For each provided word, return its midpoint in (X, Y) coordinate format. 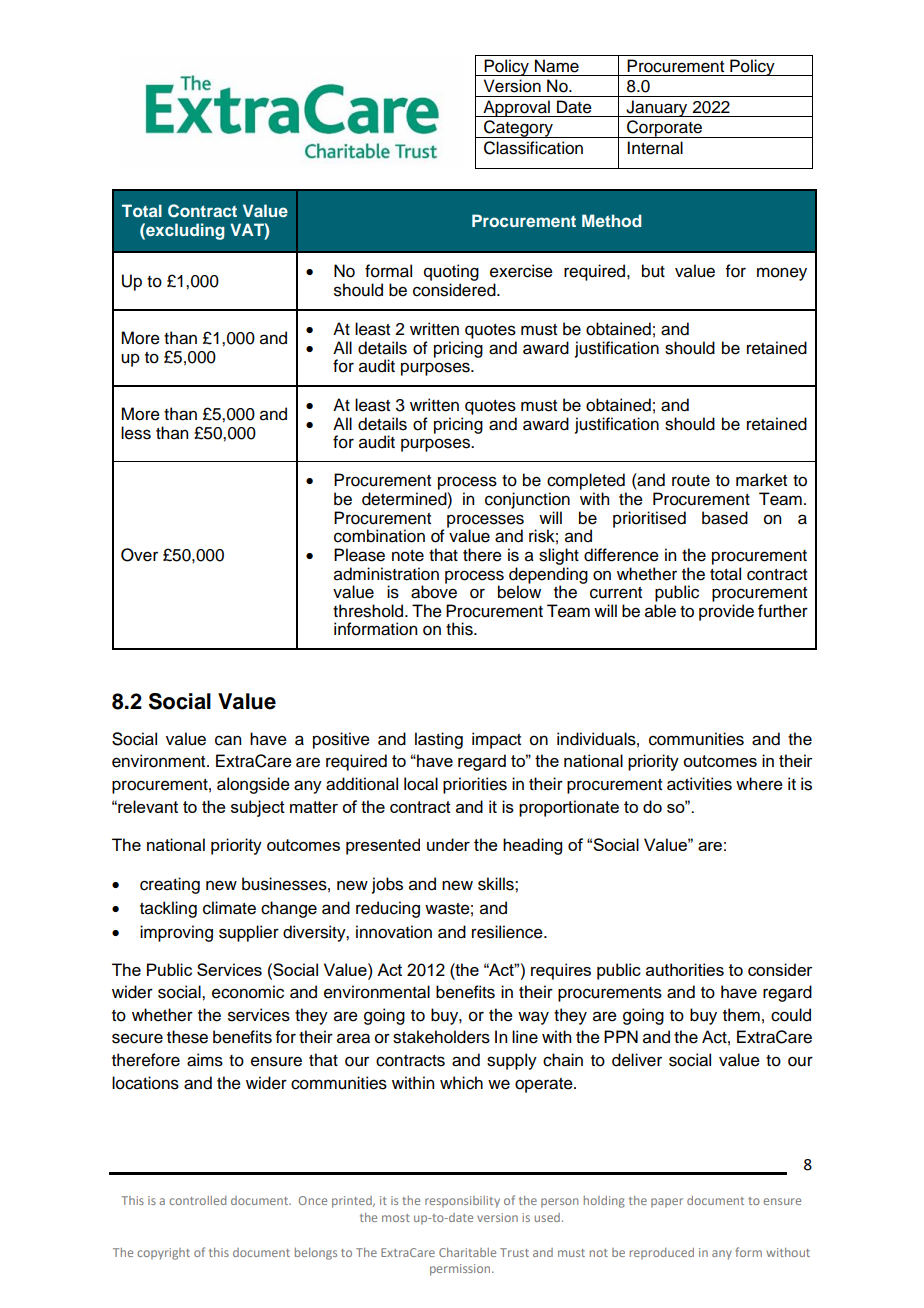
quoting (451, 272)
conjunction (527, 500)
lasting (439, 740)
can (228, 740)
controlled (197, 1200)
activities (699, 784)
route (691, 481)
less (136, 433)
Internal (655, 148)
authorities (685, 969)
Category (518, 129)
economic (248, 992)
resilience (508, 932)
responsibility (462, 1202)
